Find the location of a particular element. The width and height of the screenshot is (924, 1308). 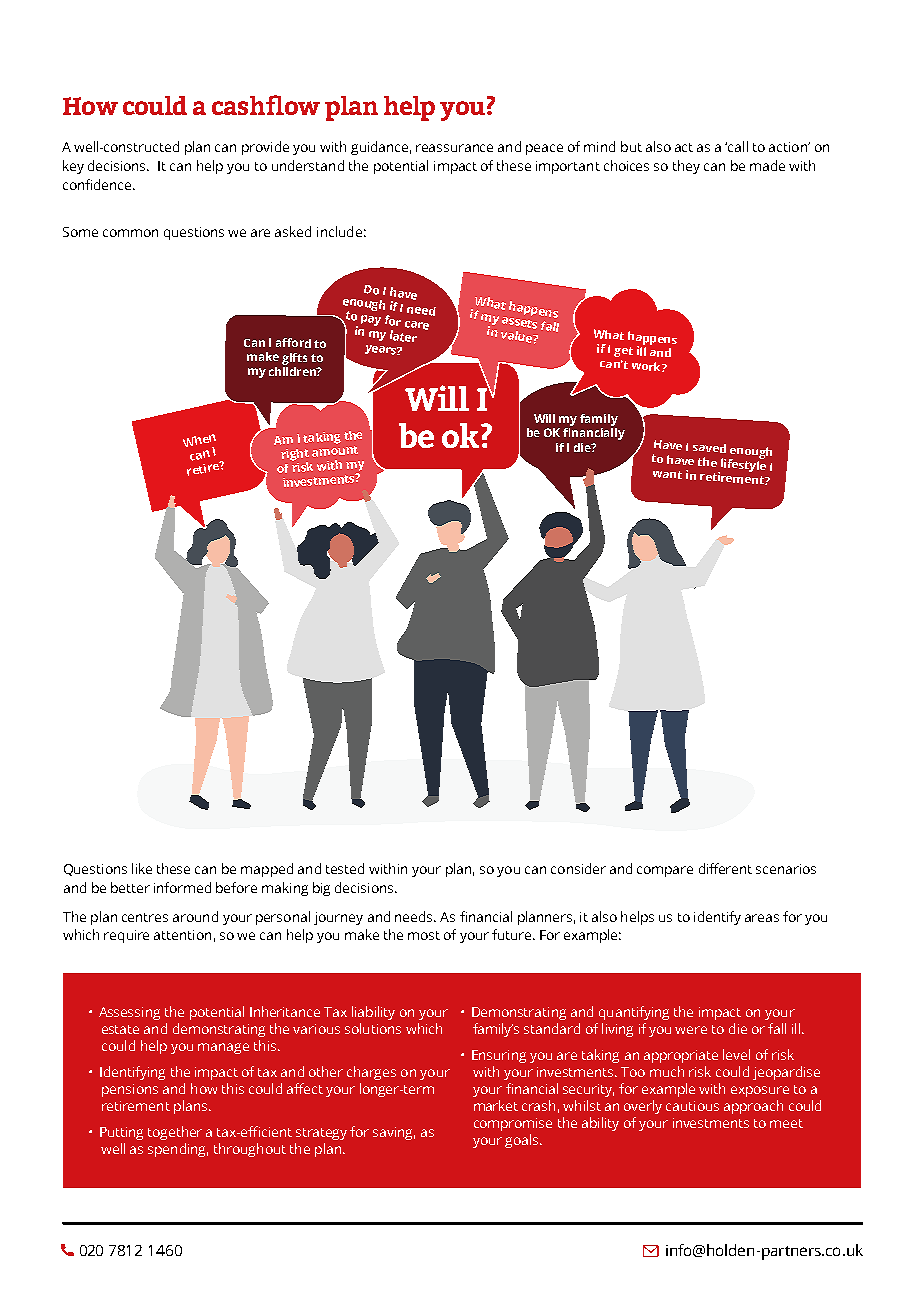

made is located at coordinates (767, 165).
